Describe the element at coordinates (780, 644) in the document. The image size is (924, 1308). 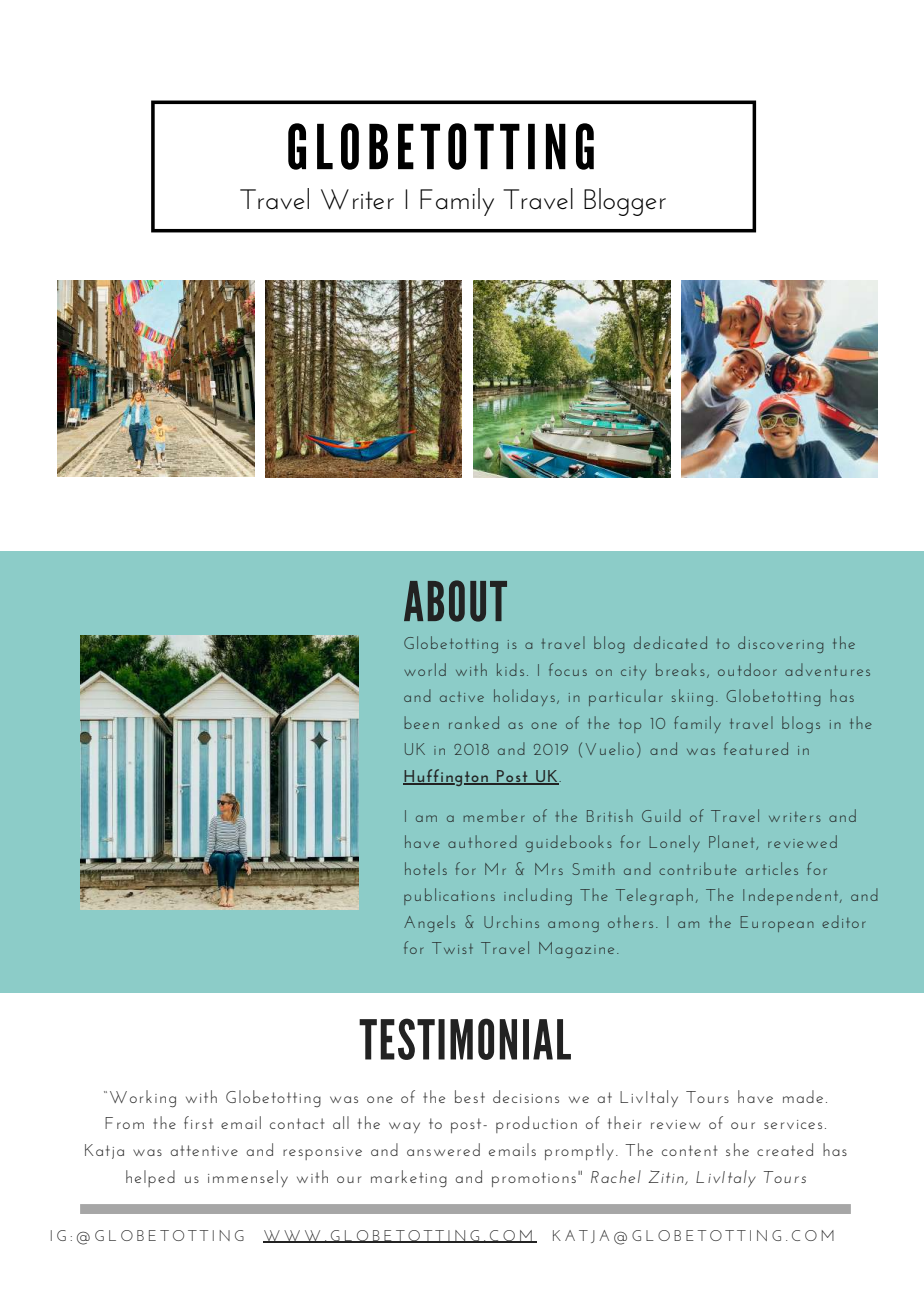
I see `discovering` at that location.
